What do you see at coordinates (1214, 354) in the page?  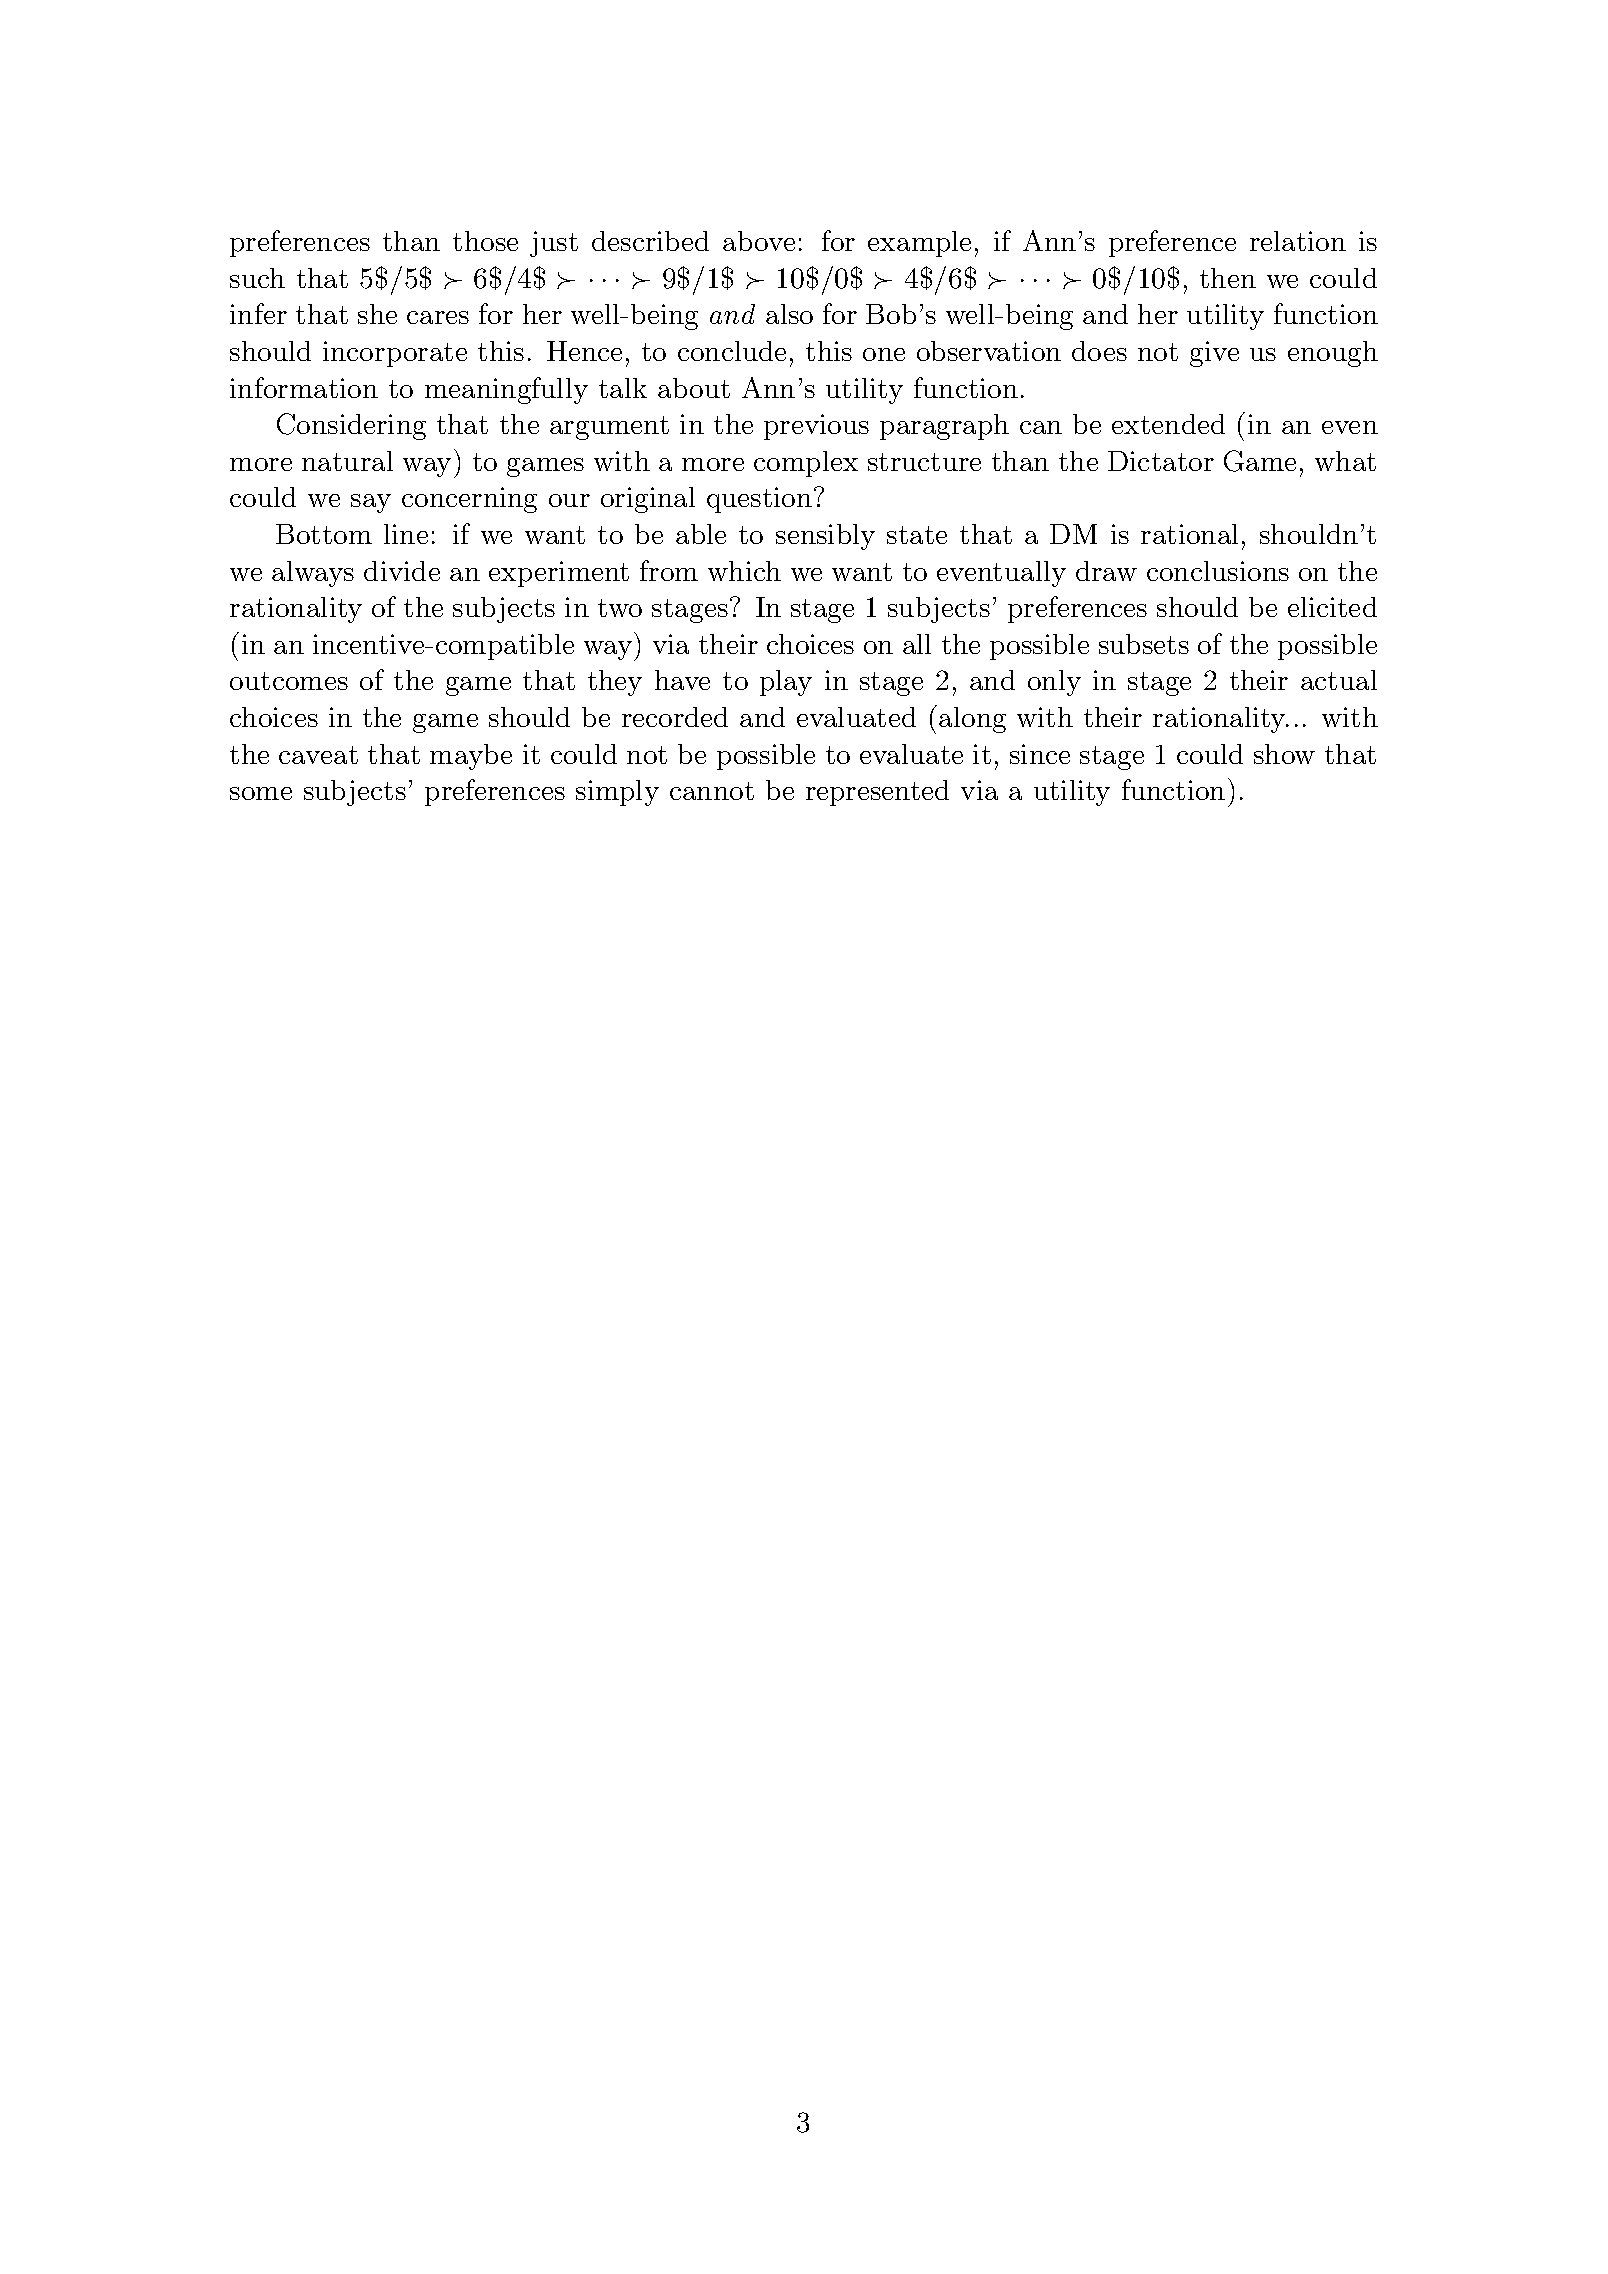 I see `give` at bounding box center [1214, 354].
